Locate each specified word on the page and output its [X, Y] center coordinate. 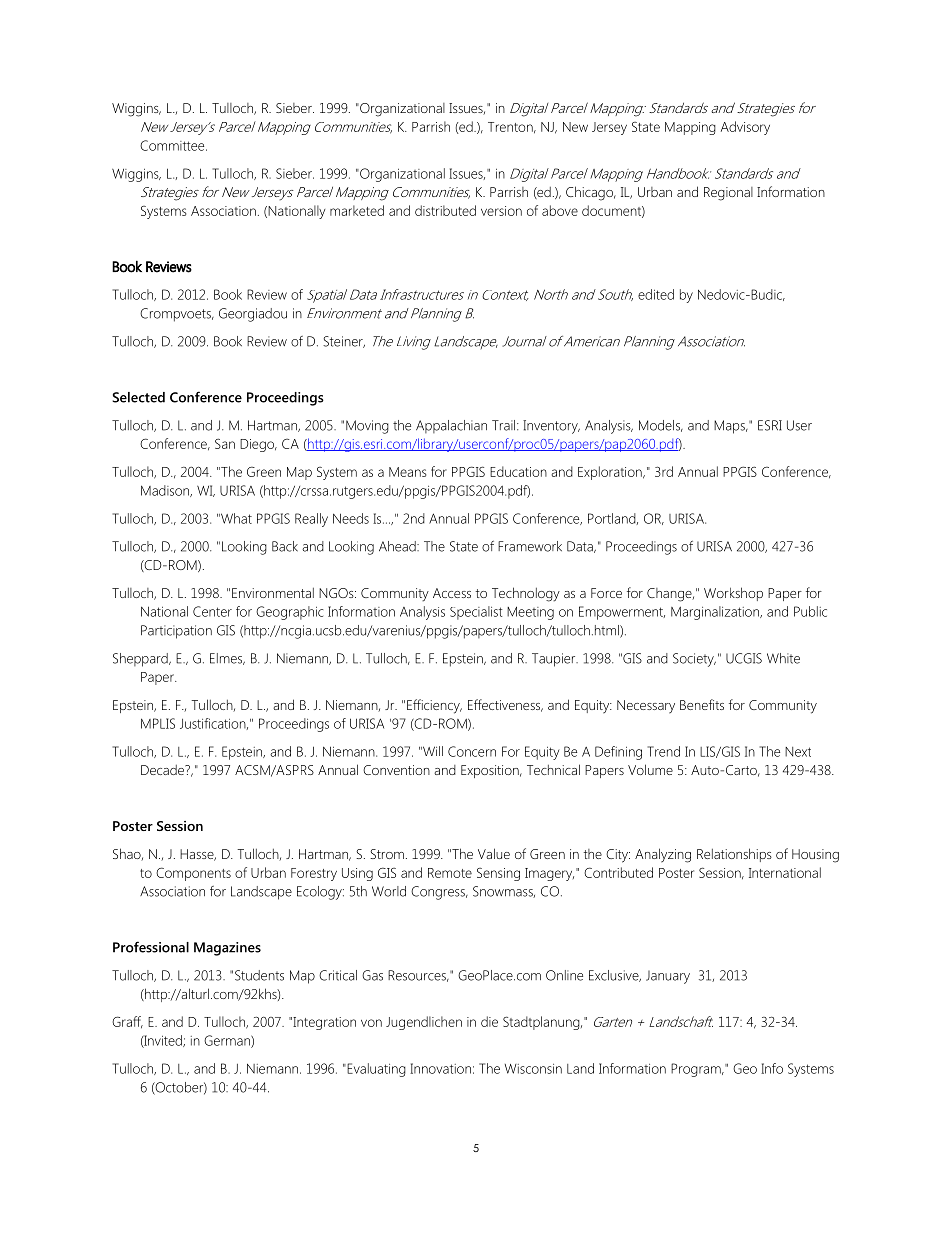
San [225, 443]
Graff [127, 1022]
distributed [445, 210]
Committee [173, 145]
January [668, 977]
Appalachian [451, 426]
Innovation [440, 1068]
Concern [472, 751]
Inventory [551, 427]
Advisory [745, 128]
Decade [163, 770]
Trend [664, 751]
